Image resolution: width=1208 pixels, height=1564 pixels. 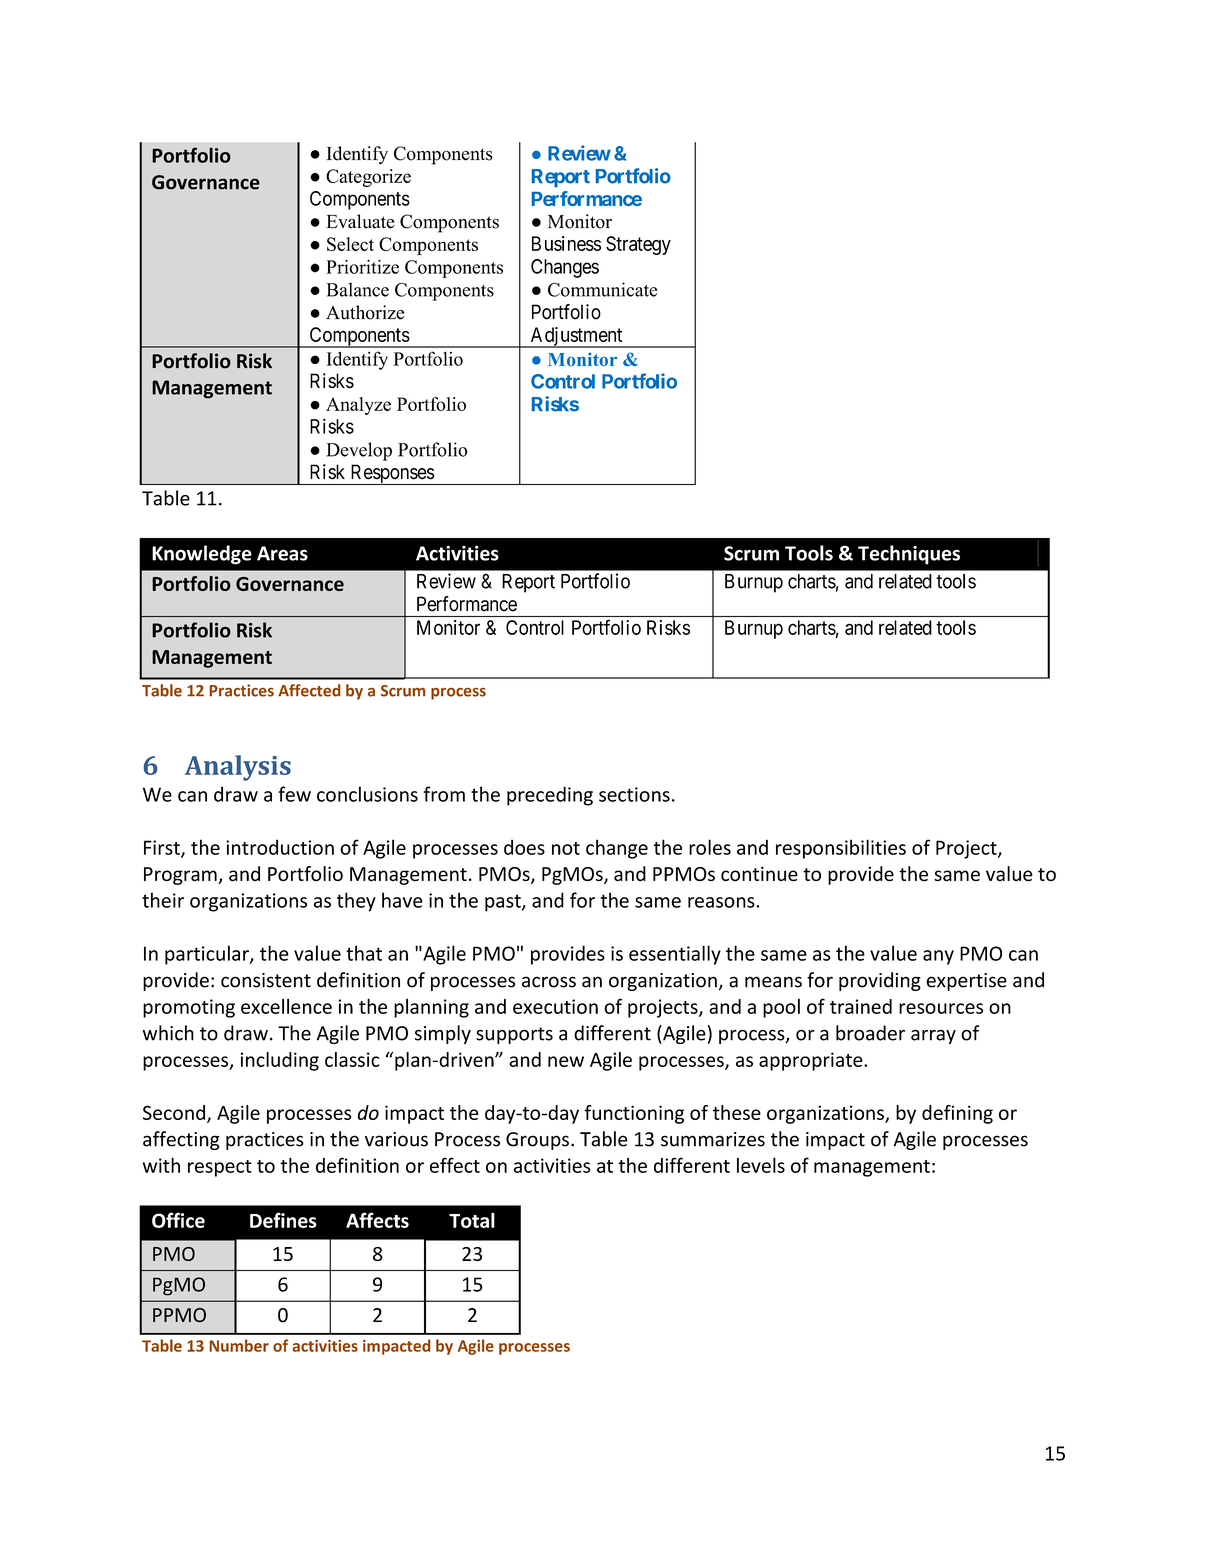 What do you see at coordinates (472, 1220) in the screenshot?
I see `Total` at bounding box center [472, 1220].
